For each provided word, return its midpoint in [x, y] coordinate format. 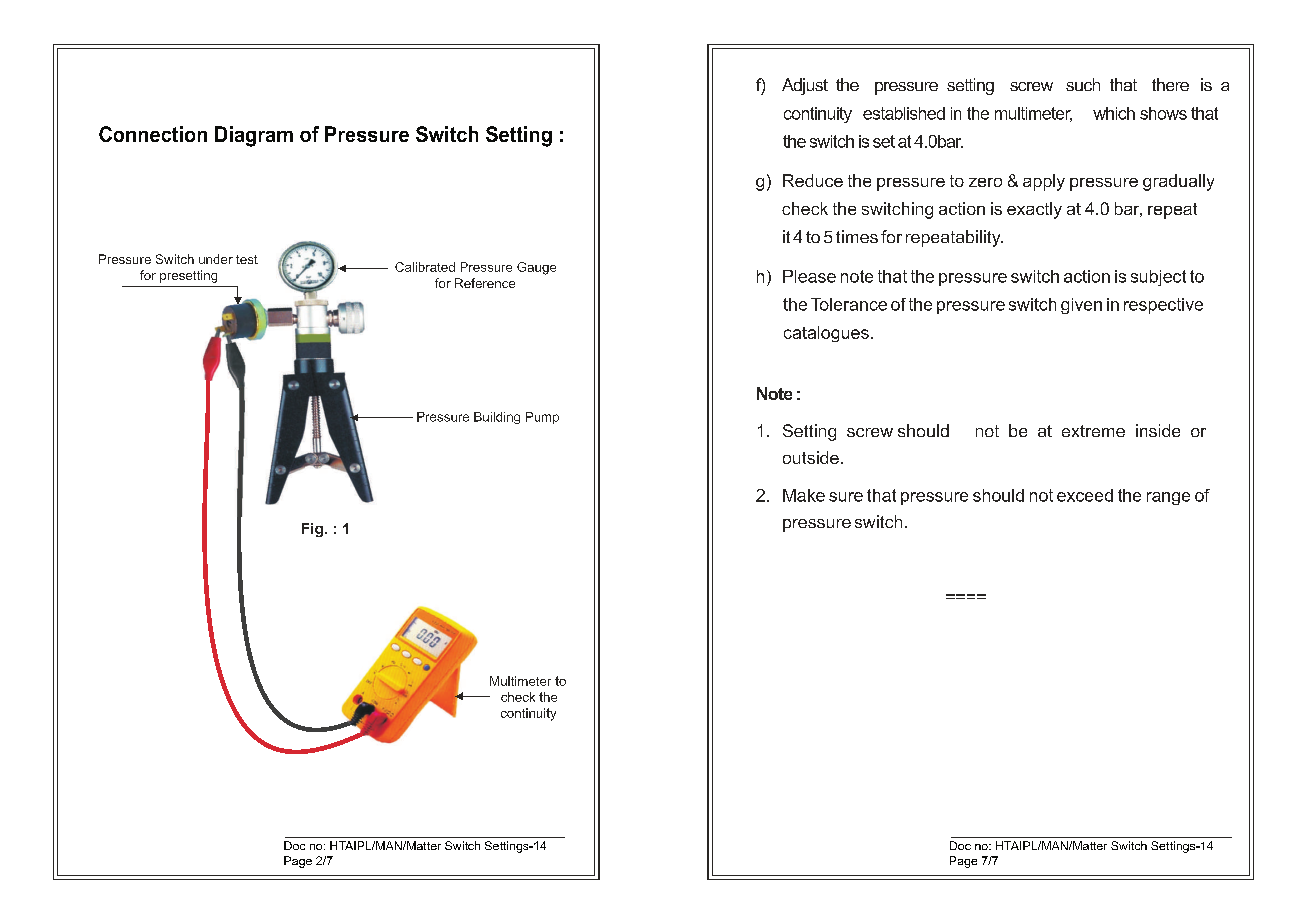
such [1083, 84]
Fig [314, 530]
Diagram [254, 136]
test [247, 259]
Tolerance [849, 304]
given [1081, 306]
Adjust [805, 86]
